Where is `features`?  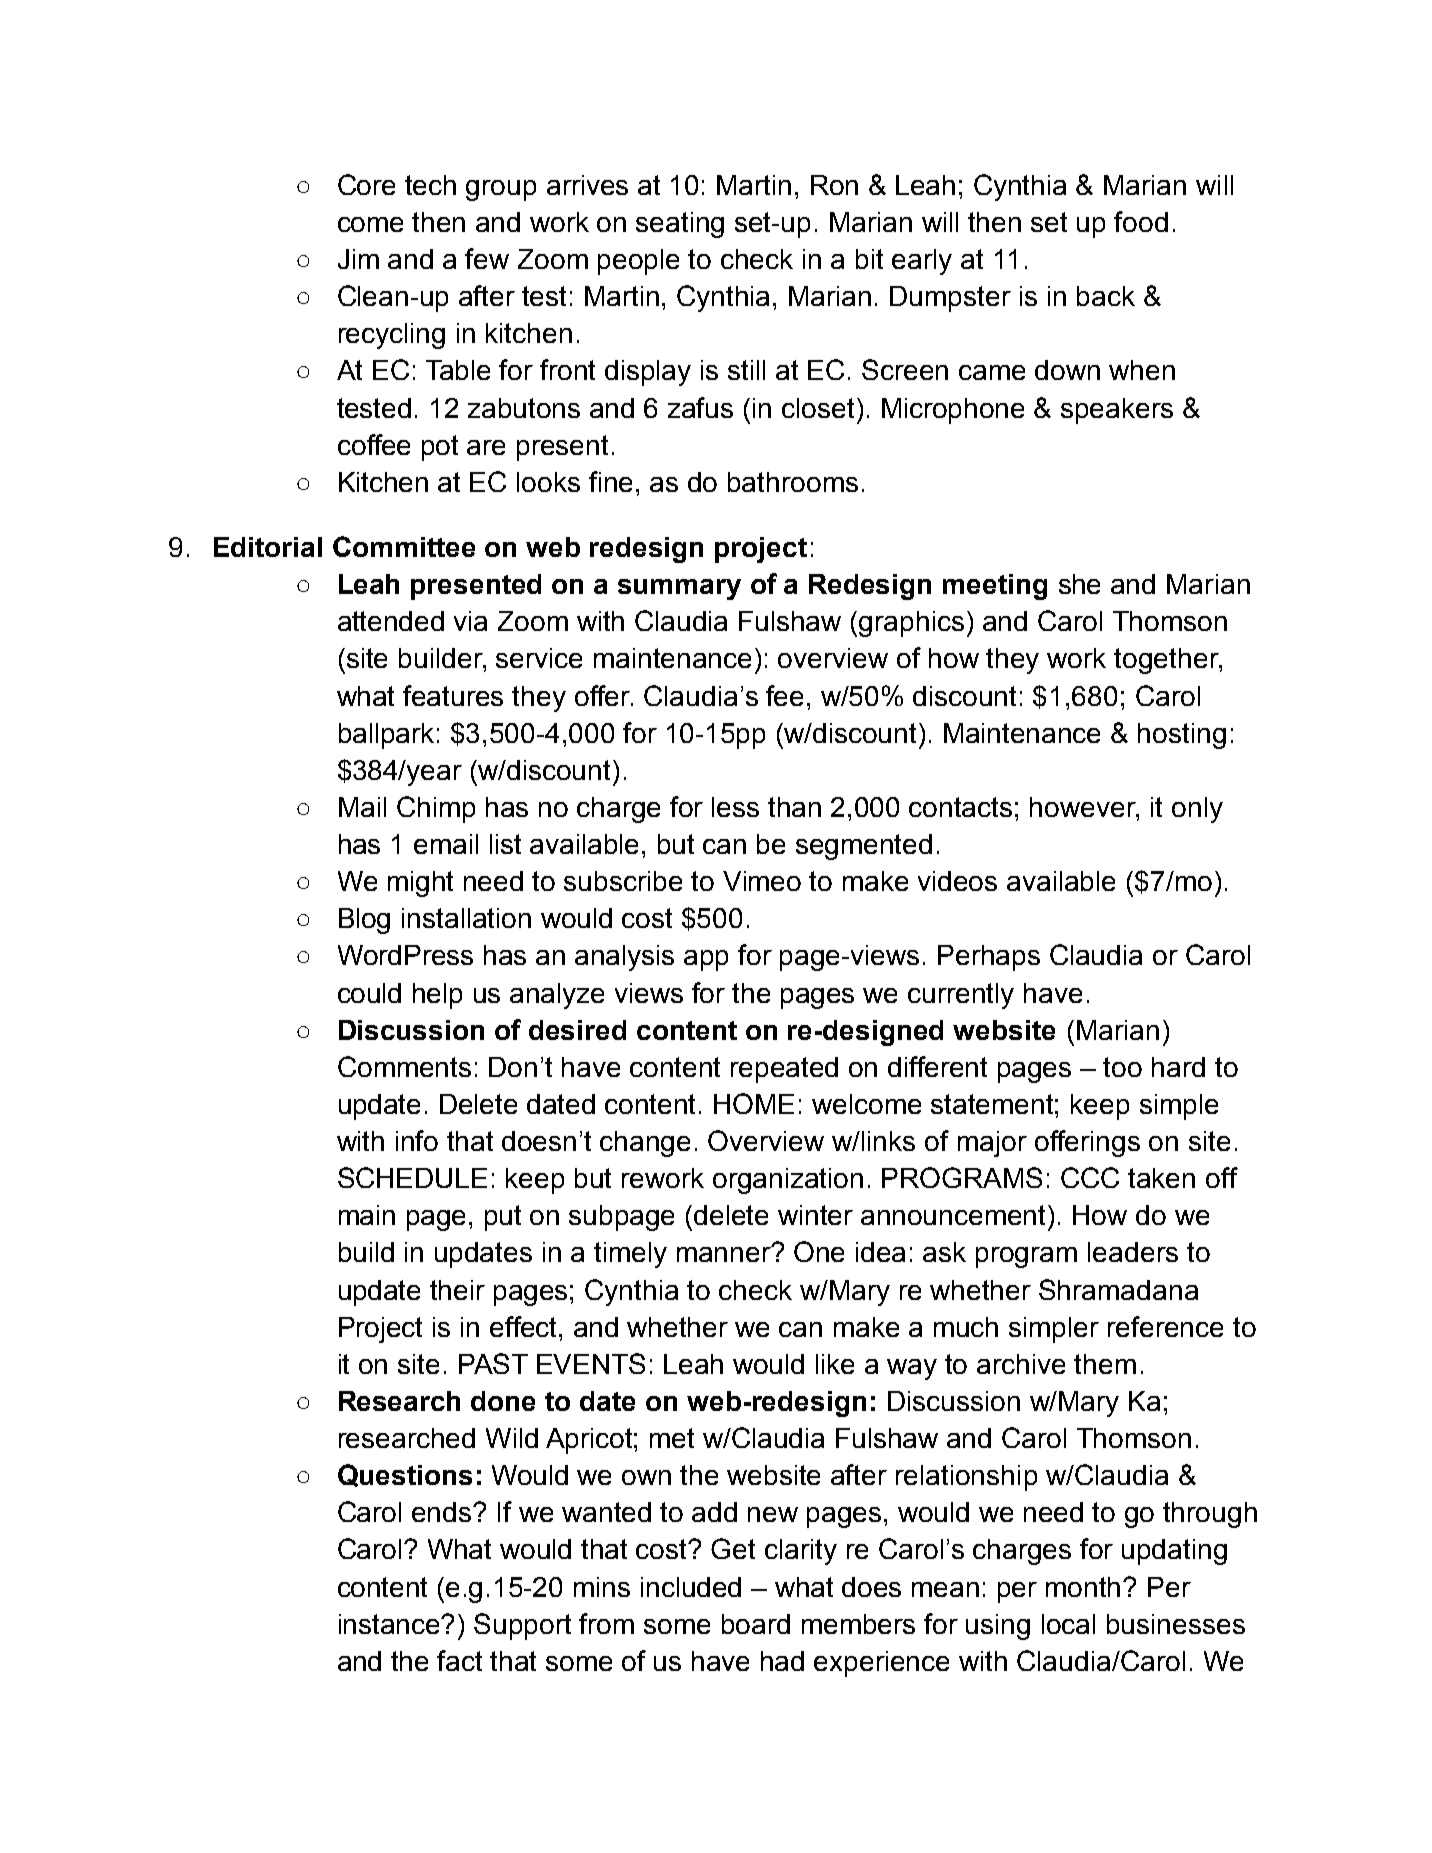 features is located at coordinates (453, 695).
